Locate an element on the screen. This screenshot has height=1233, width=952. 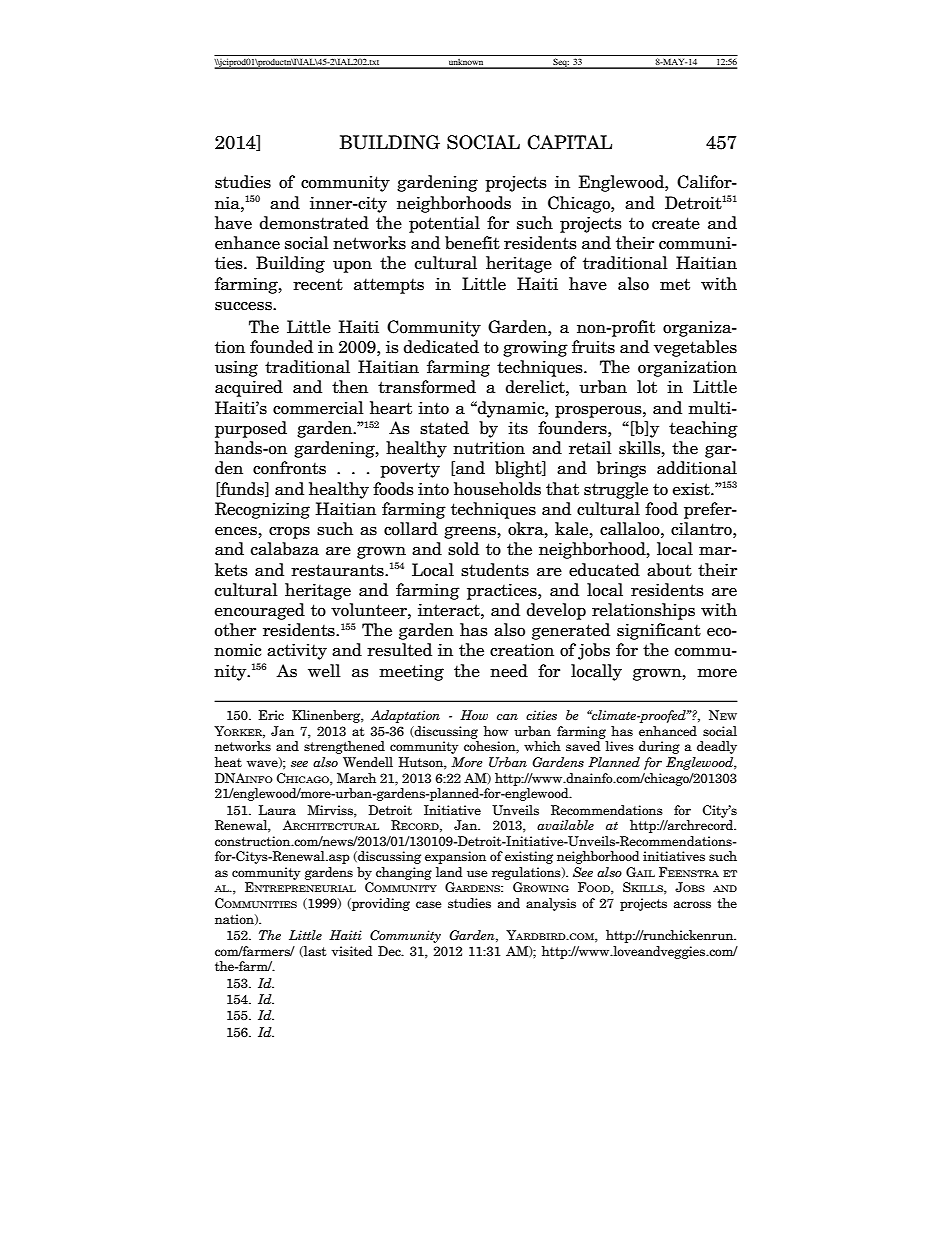
using is located at coordinates (236, 368).
